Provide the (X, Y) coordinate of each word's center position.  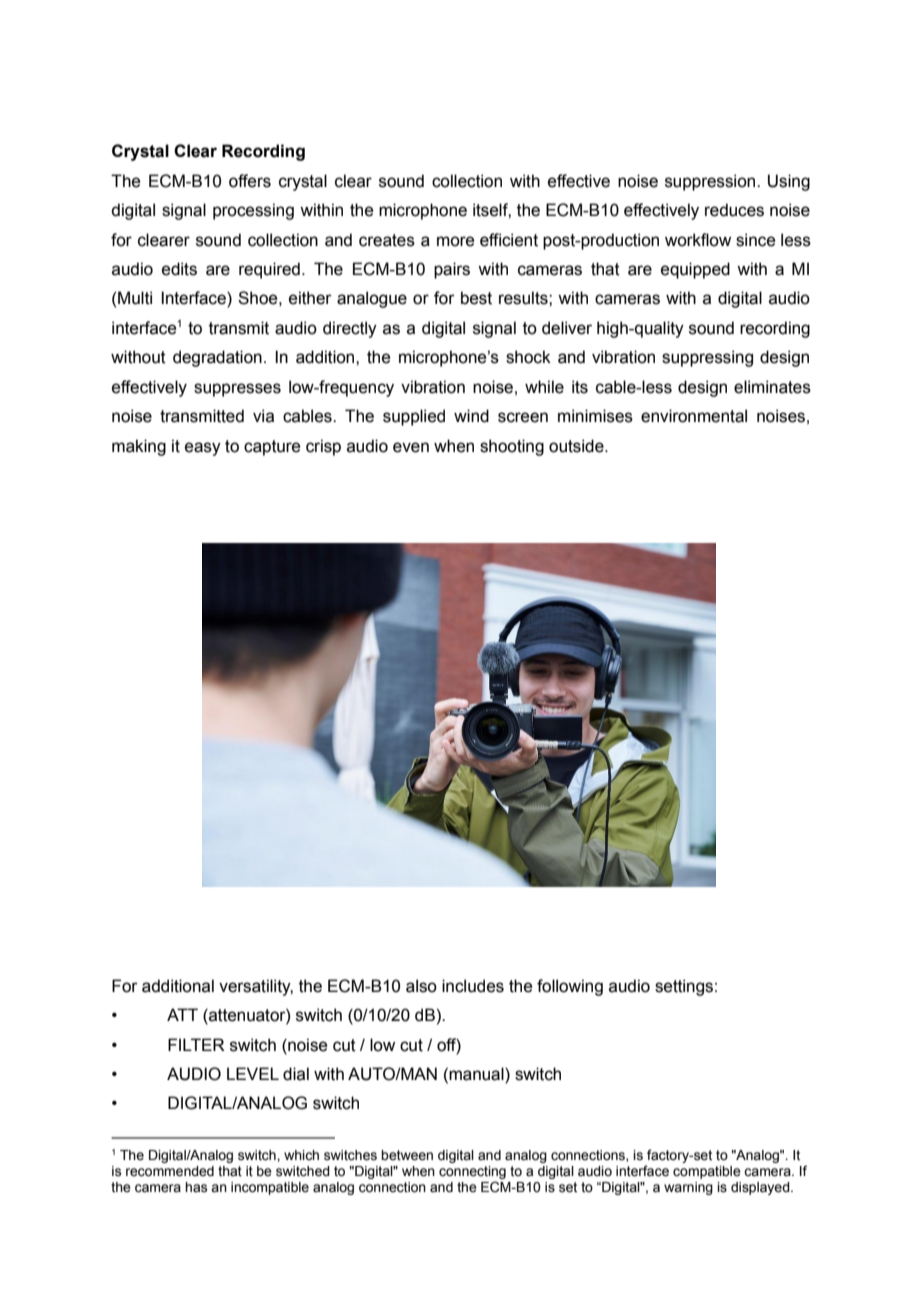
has (196, 1187)
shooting (512, 447)
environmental (694, 416)
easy (203, 449)
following (570, 987)
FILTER (196, 1044)
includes (473, 986)
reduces (734, 210)
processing (253, 211)
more (455, 241)
